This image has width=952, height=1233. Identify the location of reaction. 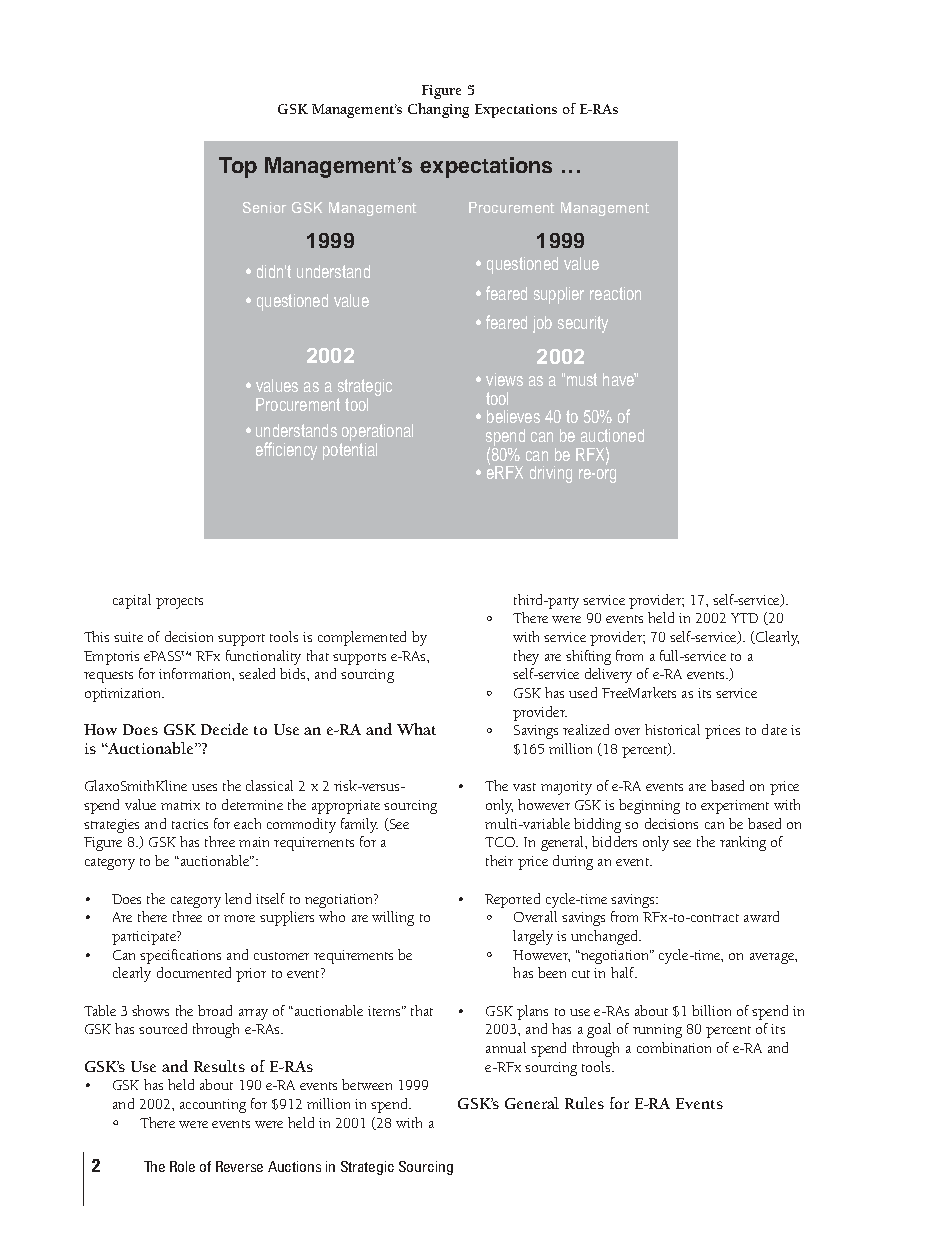
(615, 293).
